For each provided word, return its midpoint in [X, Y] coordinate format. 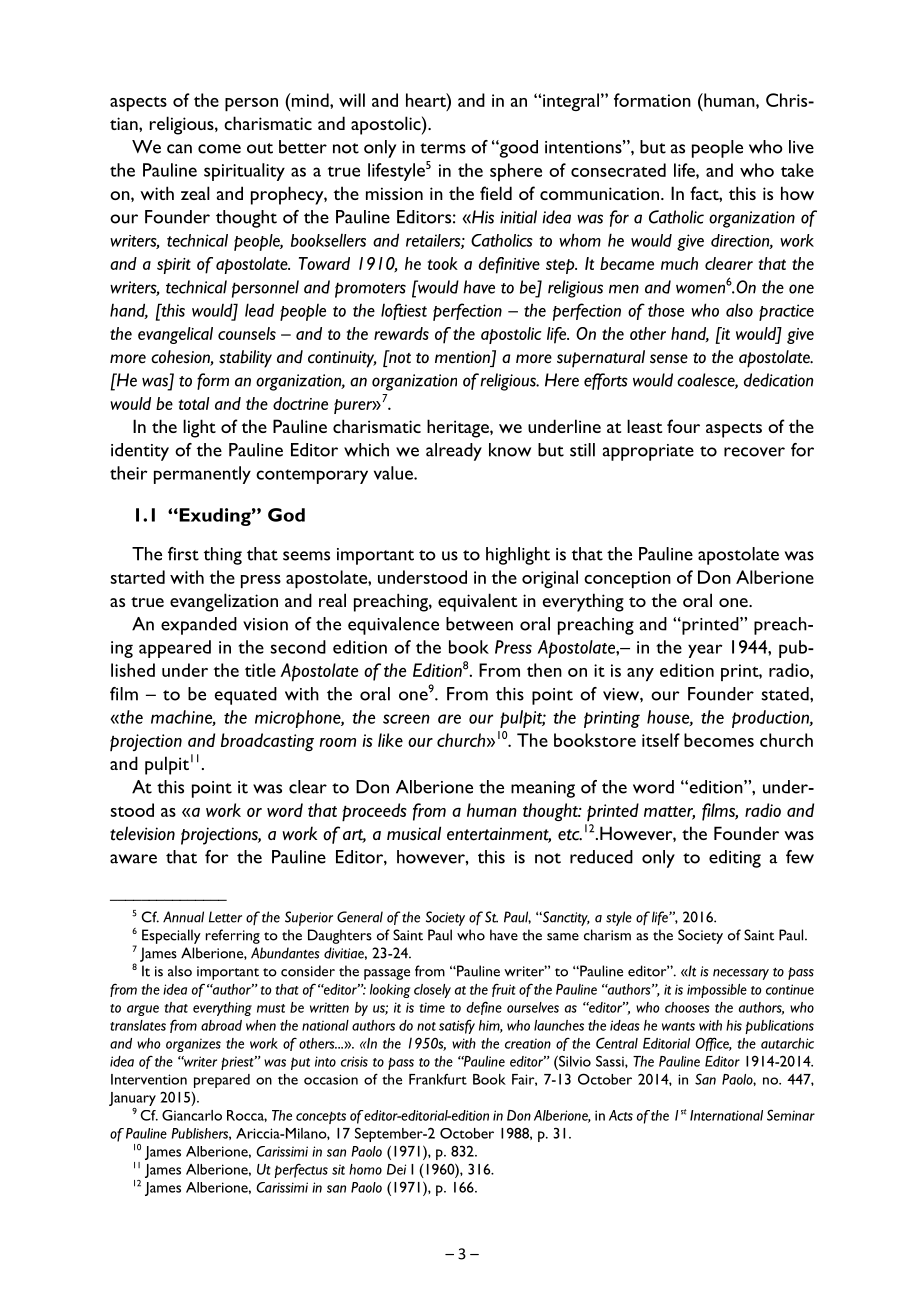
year [705, 651]
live [801, 147]
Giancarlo [192, 1115]
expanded [199, 626]
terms [443, 148]
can [179, 149]
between [479, 624]
